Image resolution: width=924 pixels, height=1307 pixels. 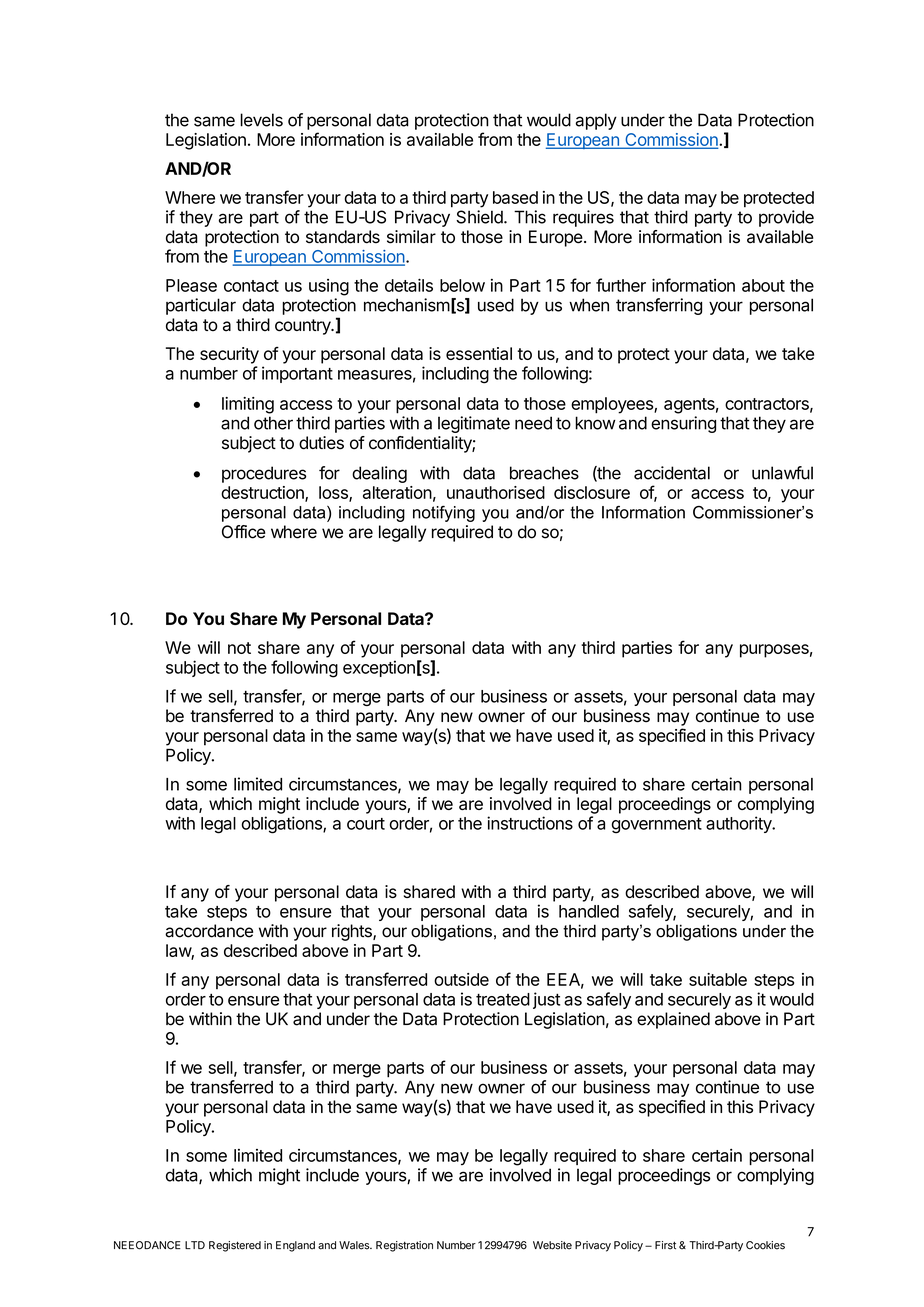 I want to click on ensuring, so click(x=683, y=424).
